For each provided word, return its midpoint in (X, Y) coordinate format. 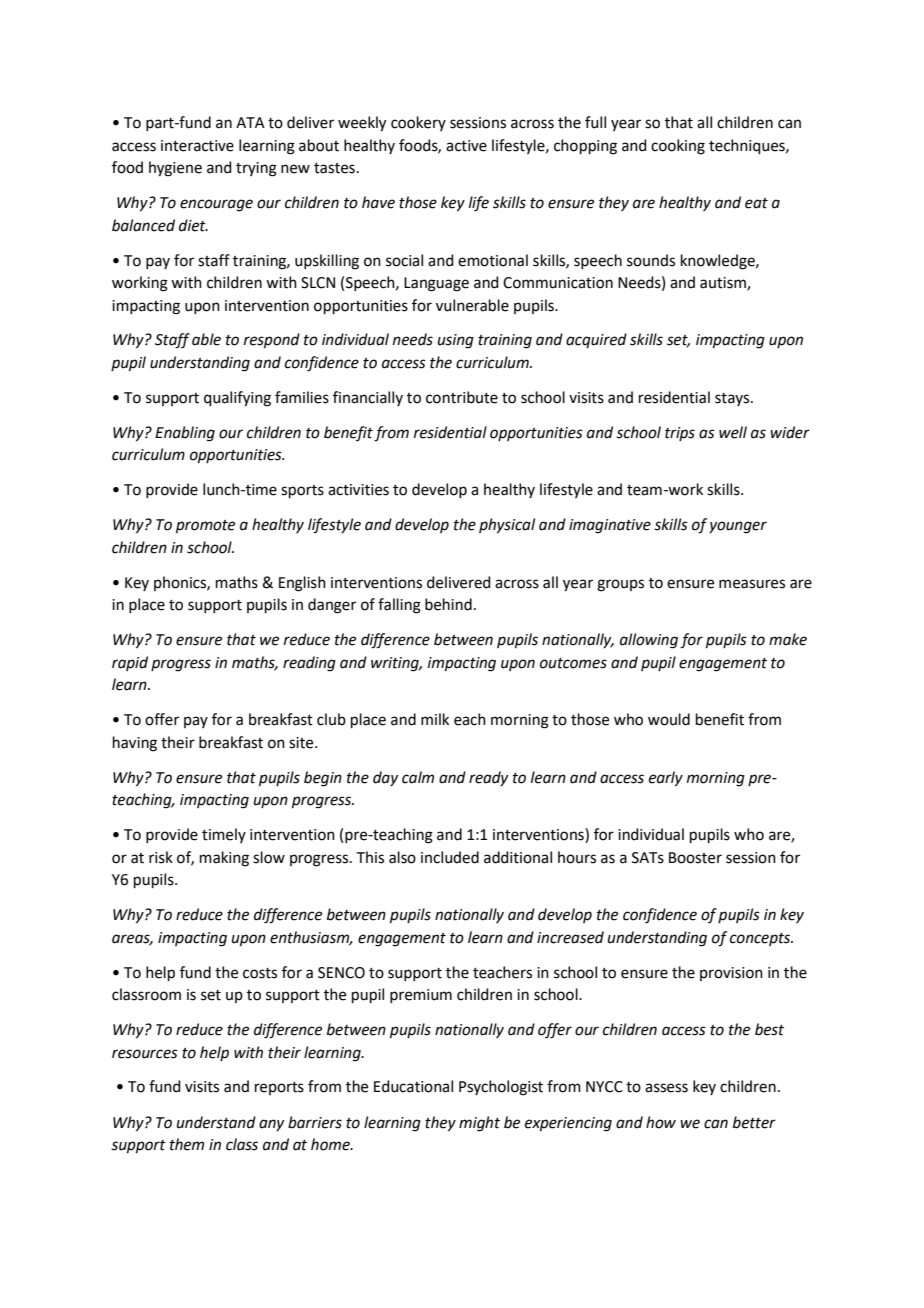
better (754, 1122)
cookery (418, 123)
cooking (678, 147)
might (479, 1124)
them (187, 1144)
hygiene (175, 169)
